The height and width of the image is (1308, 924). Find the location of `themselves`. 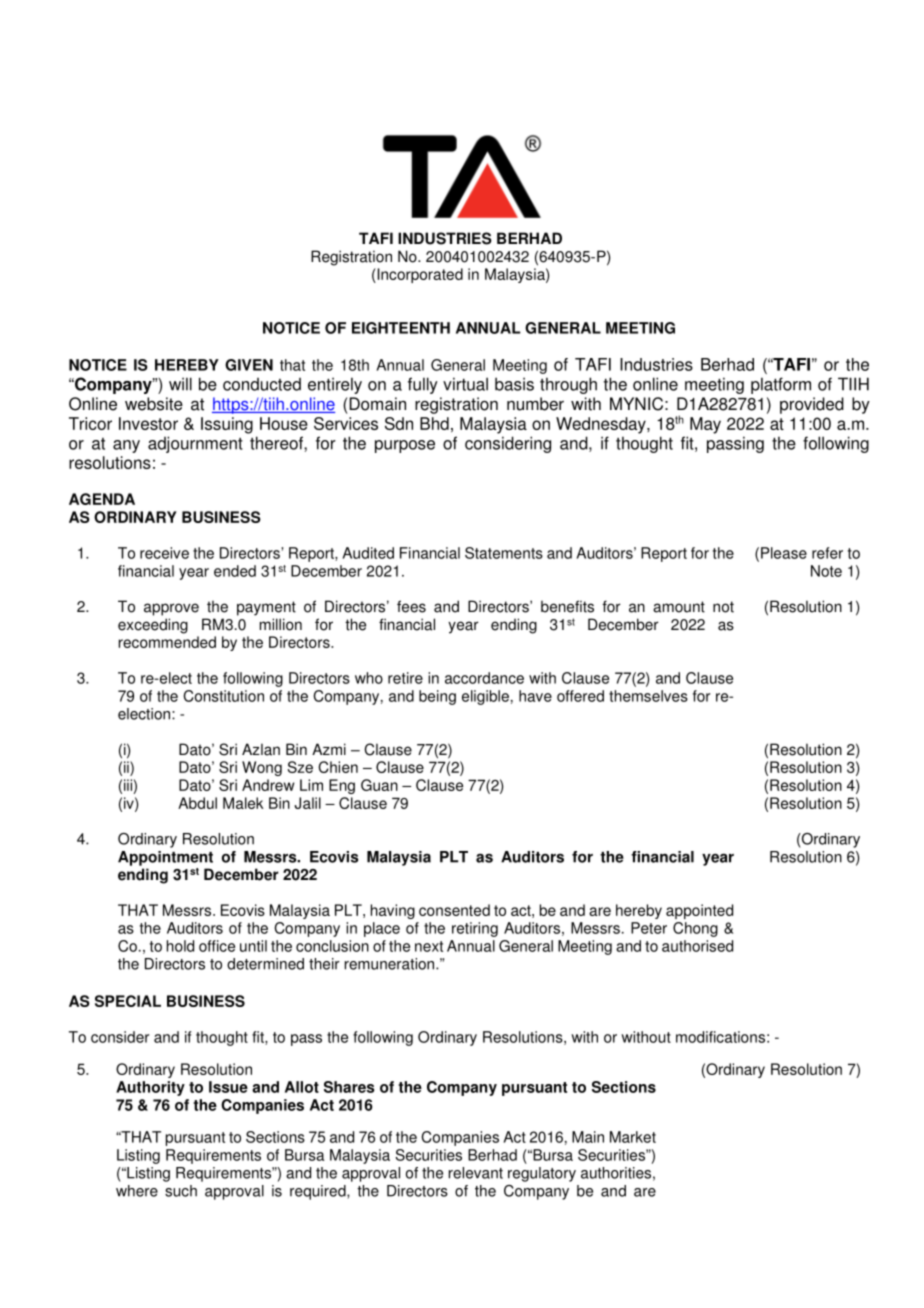

themselves is located at coordinates (648, 696).
